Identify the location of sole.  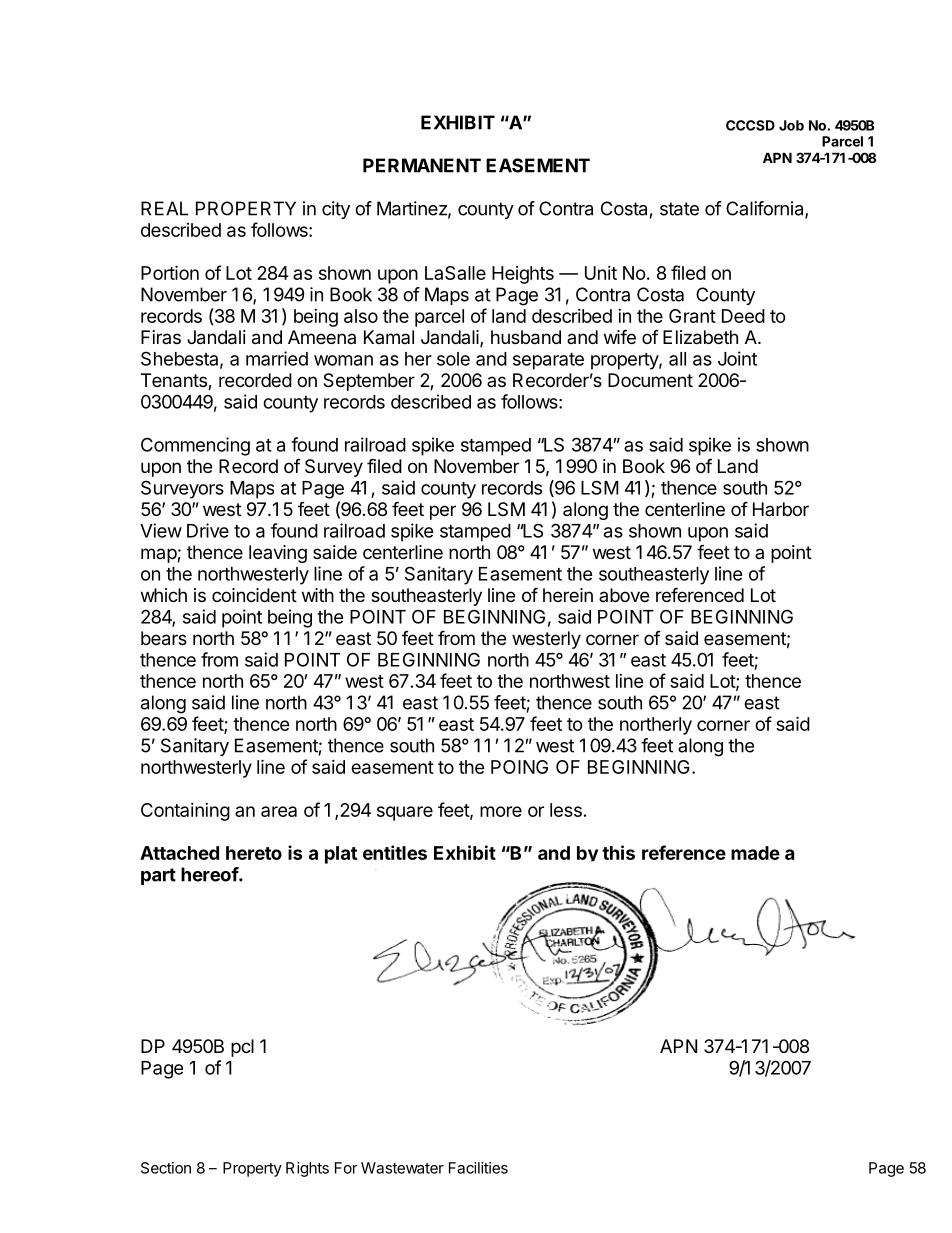
(453, 359).
